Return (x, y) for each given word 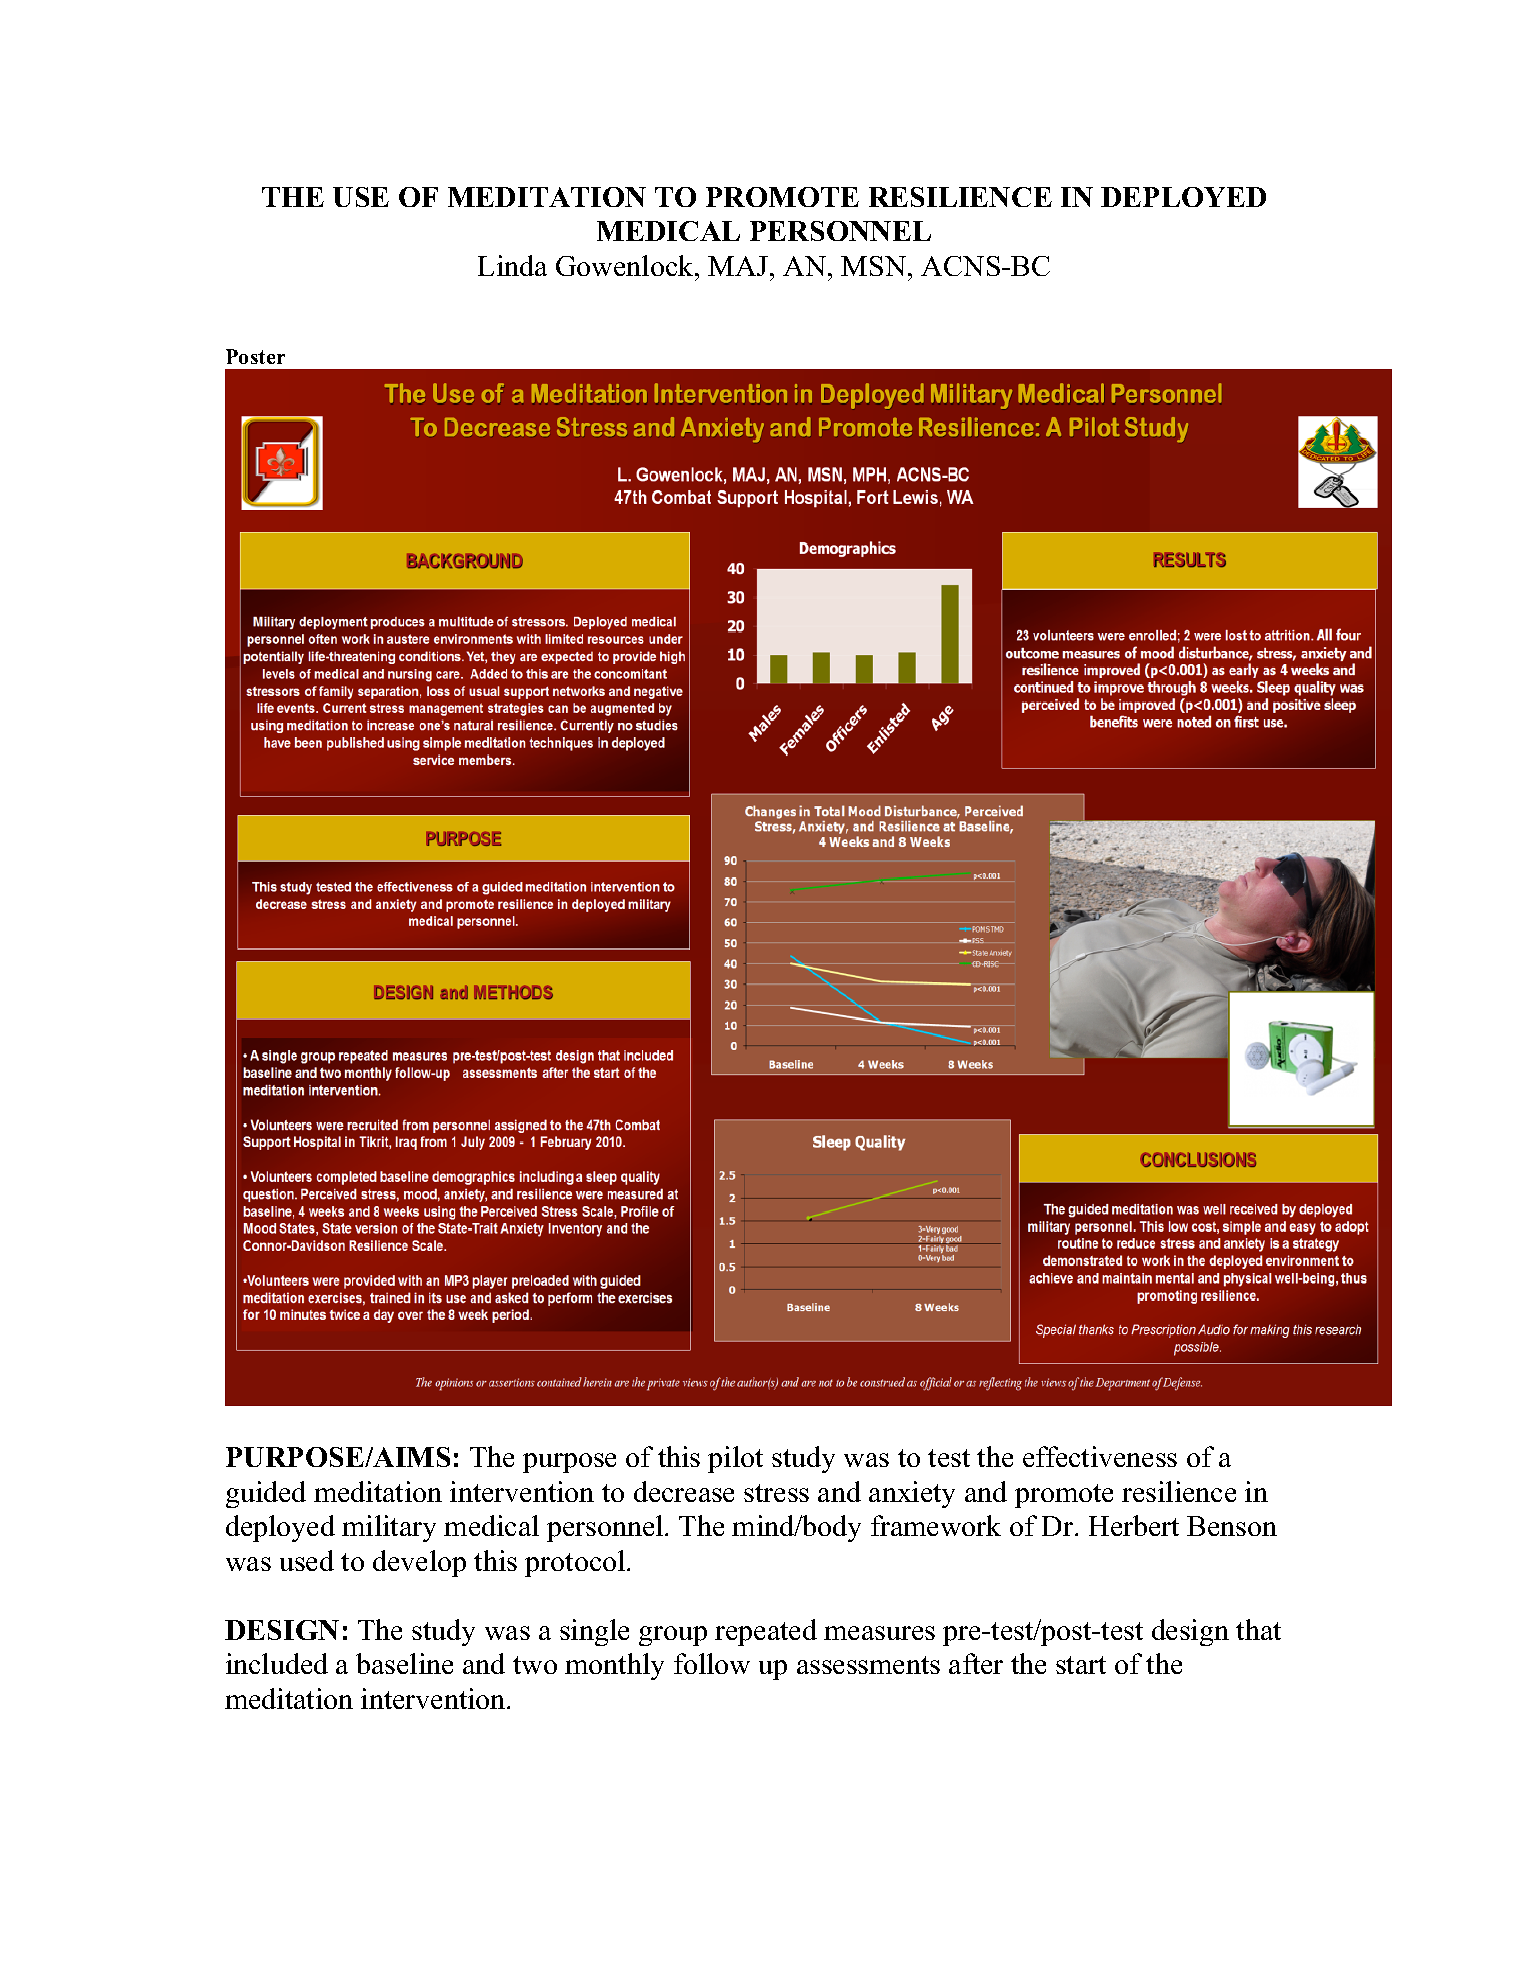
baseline (404, 1663)
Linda (512, 265)
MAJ (739, 266)
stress (776, 1493)
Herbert (1134, 1525)
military (389, 1528)
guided (266, 1494)
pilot (735, 1459)
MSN (875, 266)
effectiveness (1100, 1456)
